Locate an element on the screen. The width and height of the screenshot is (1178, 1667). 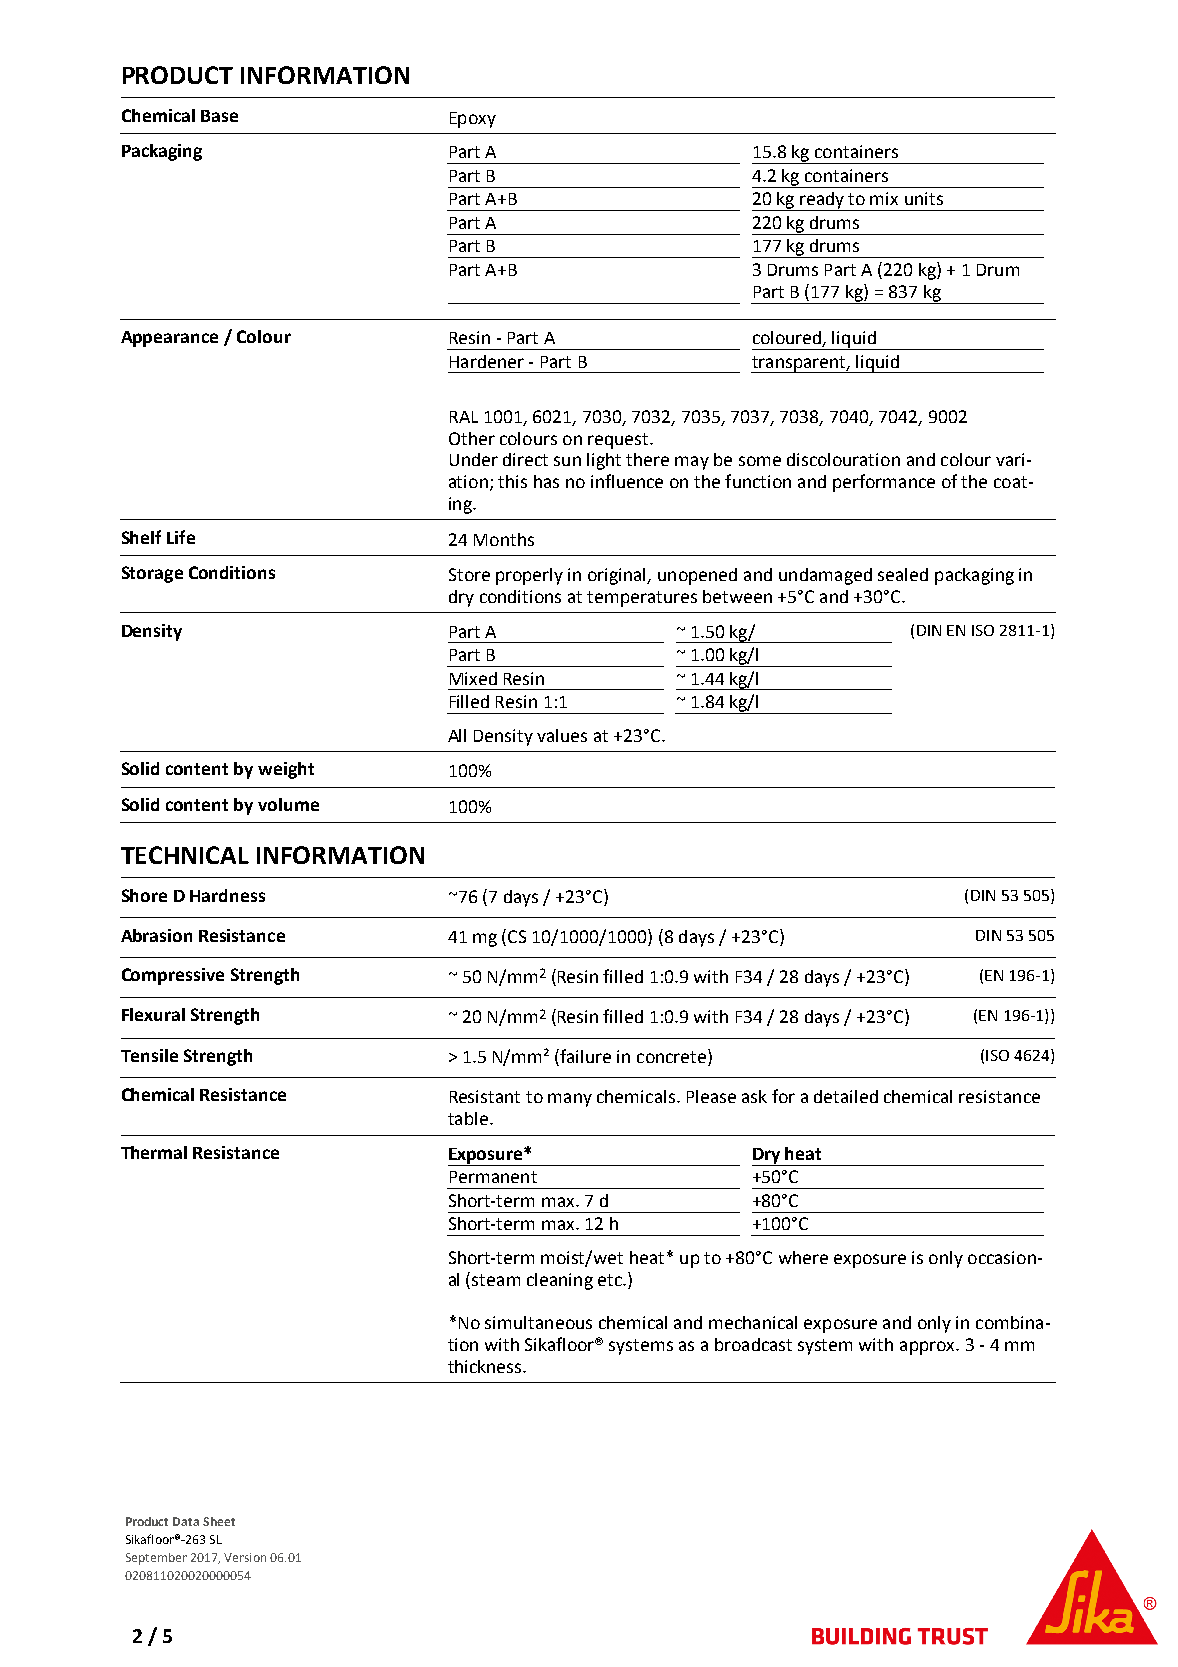
TECHNICAL is located at coordinates (185, 855).
